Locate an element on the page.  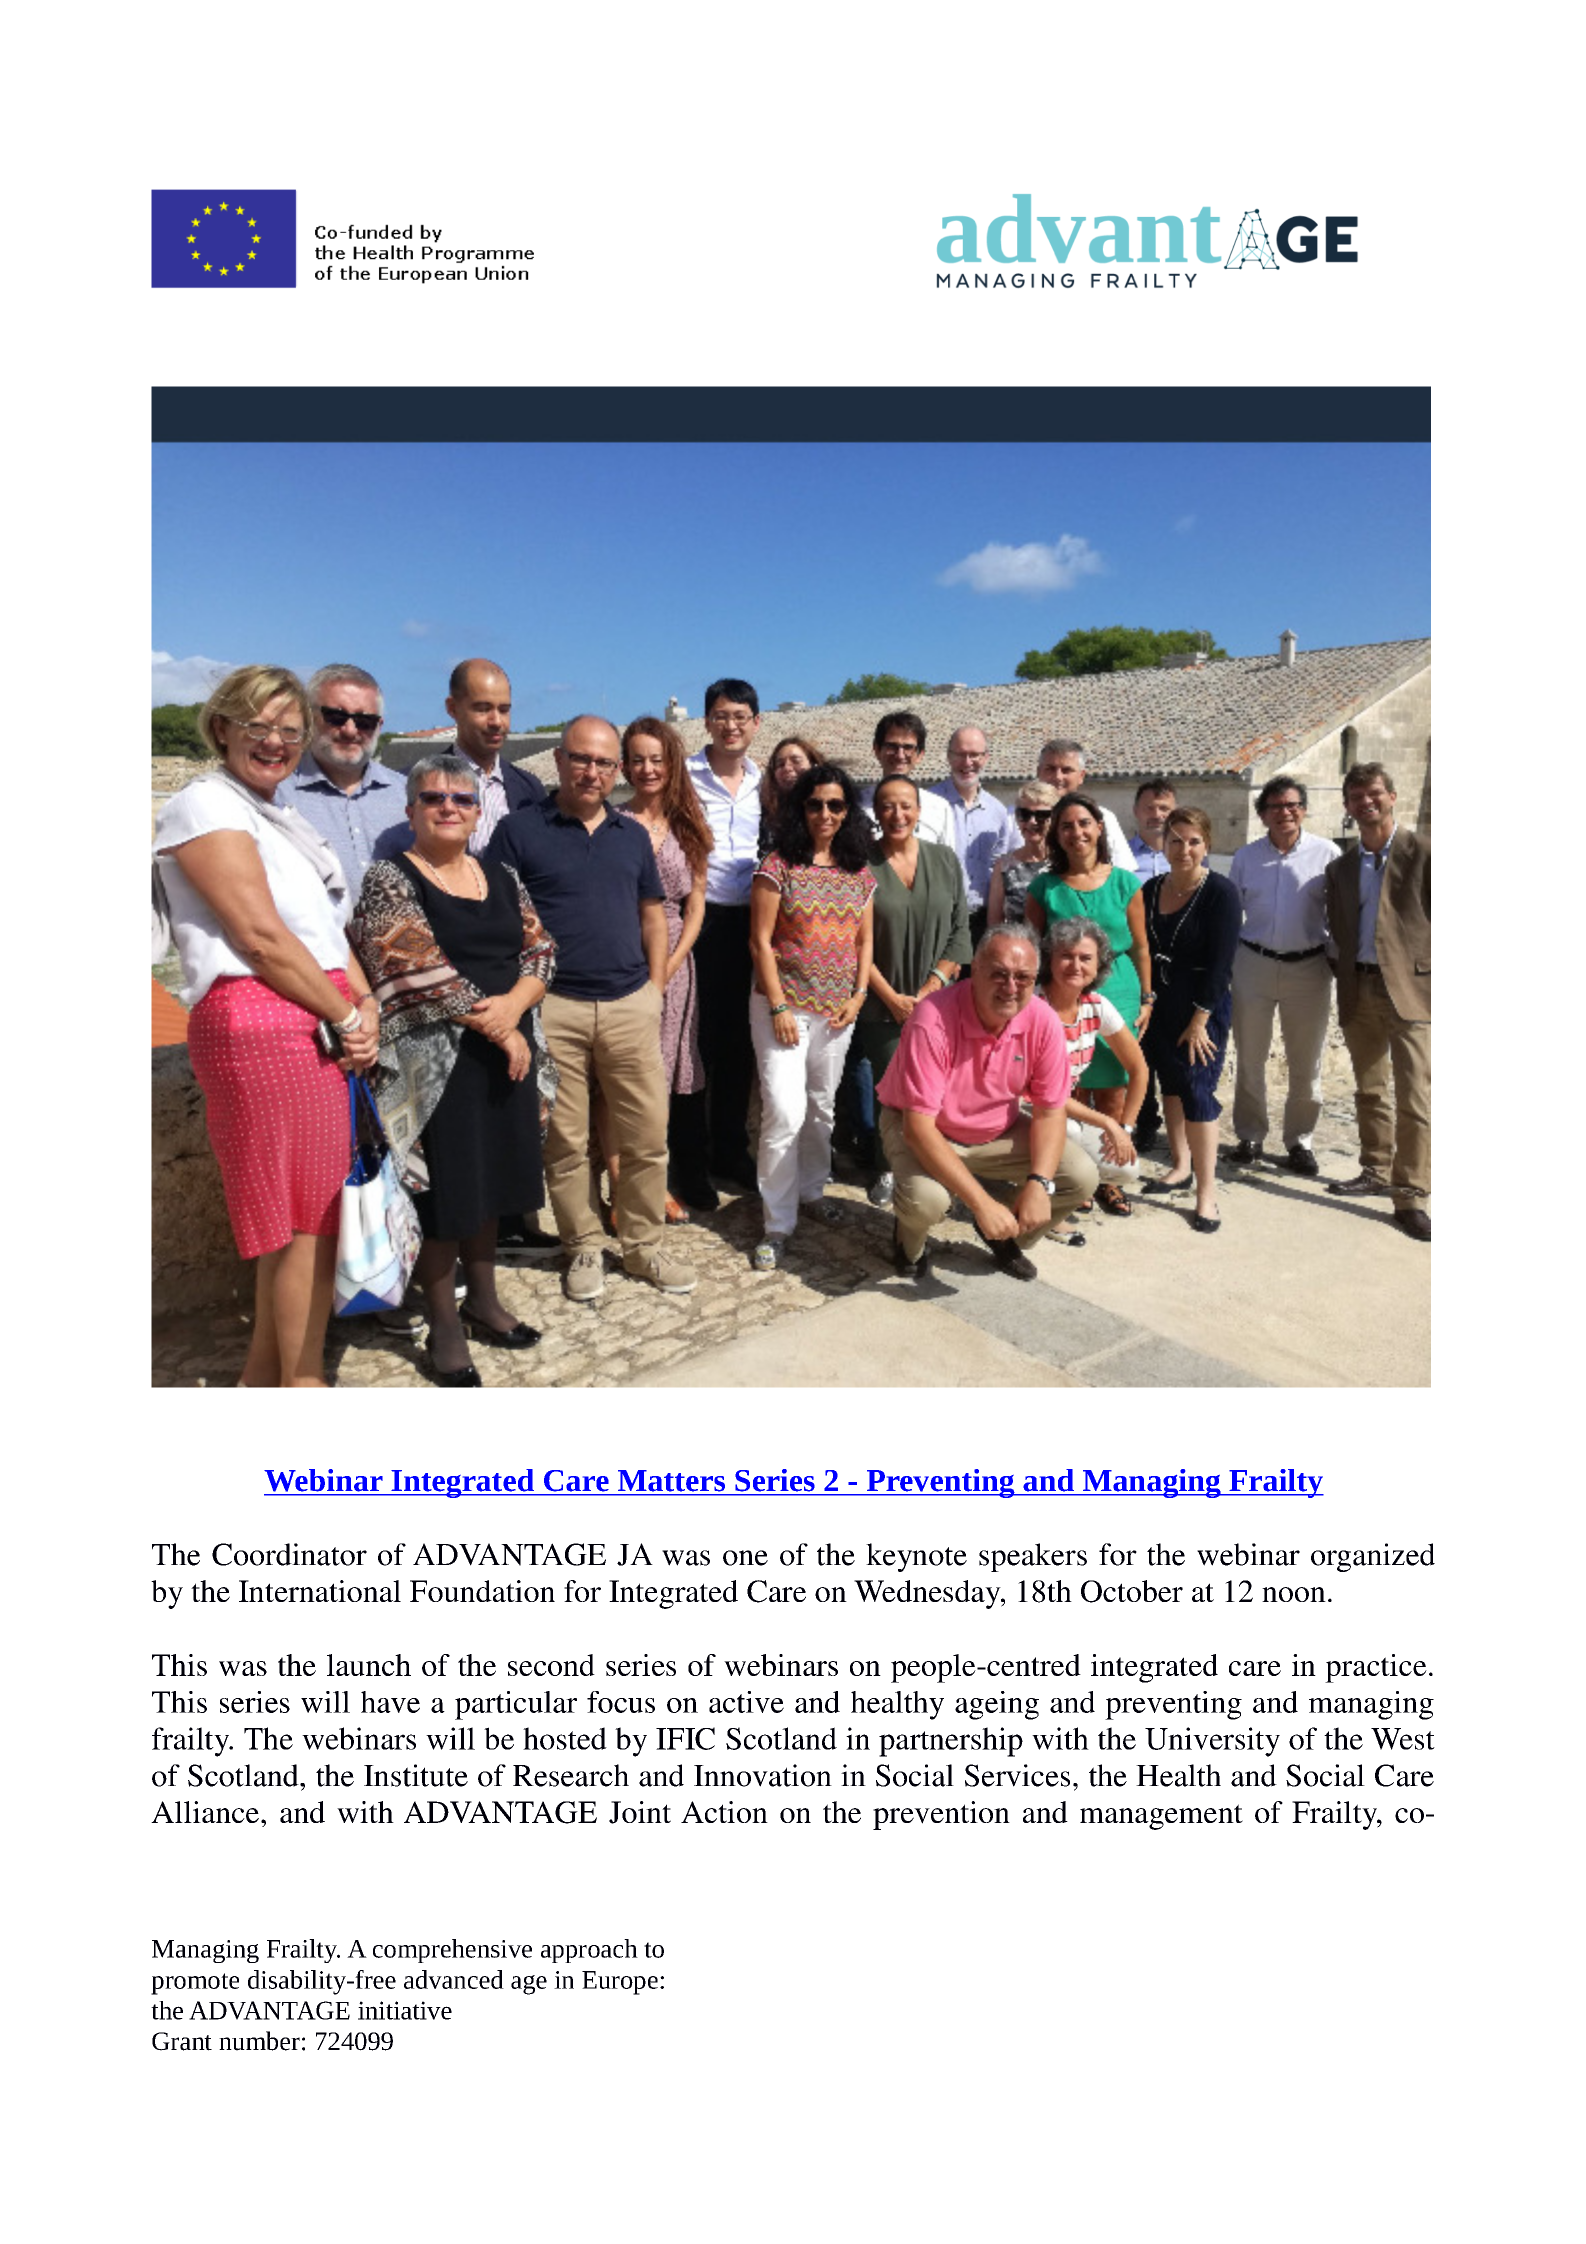
Action is located at coordinates (724, 1812).
